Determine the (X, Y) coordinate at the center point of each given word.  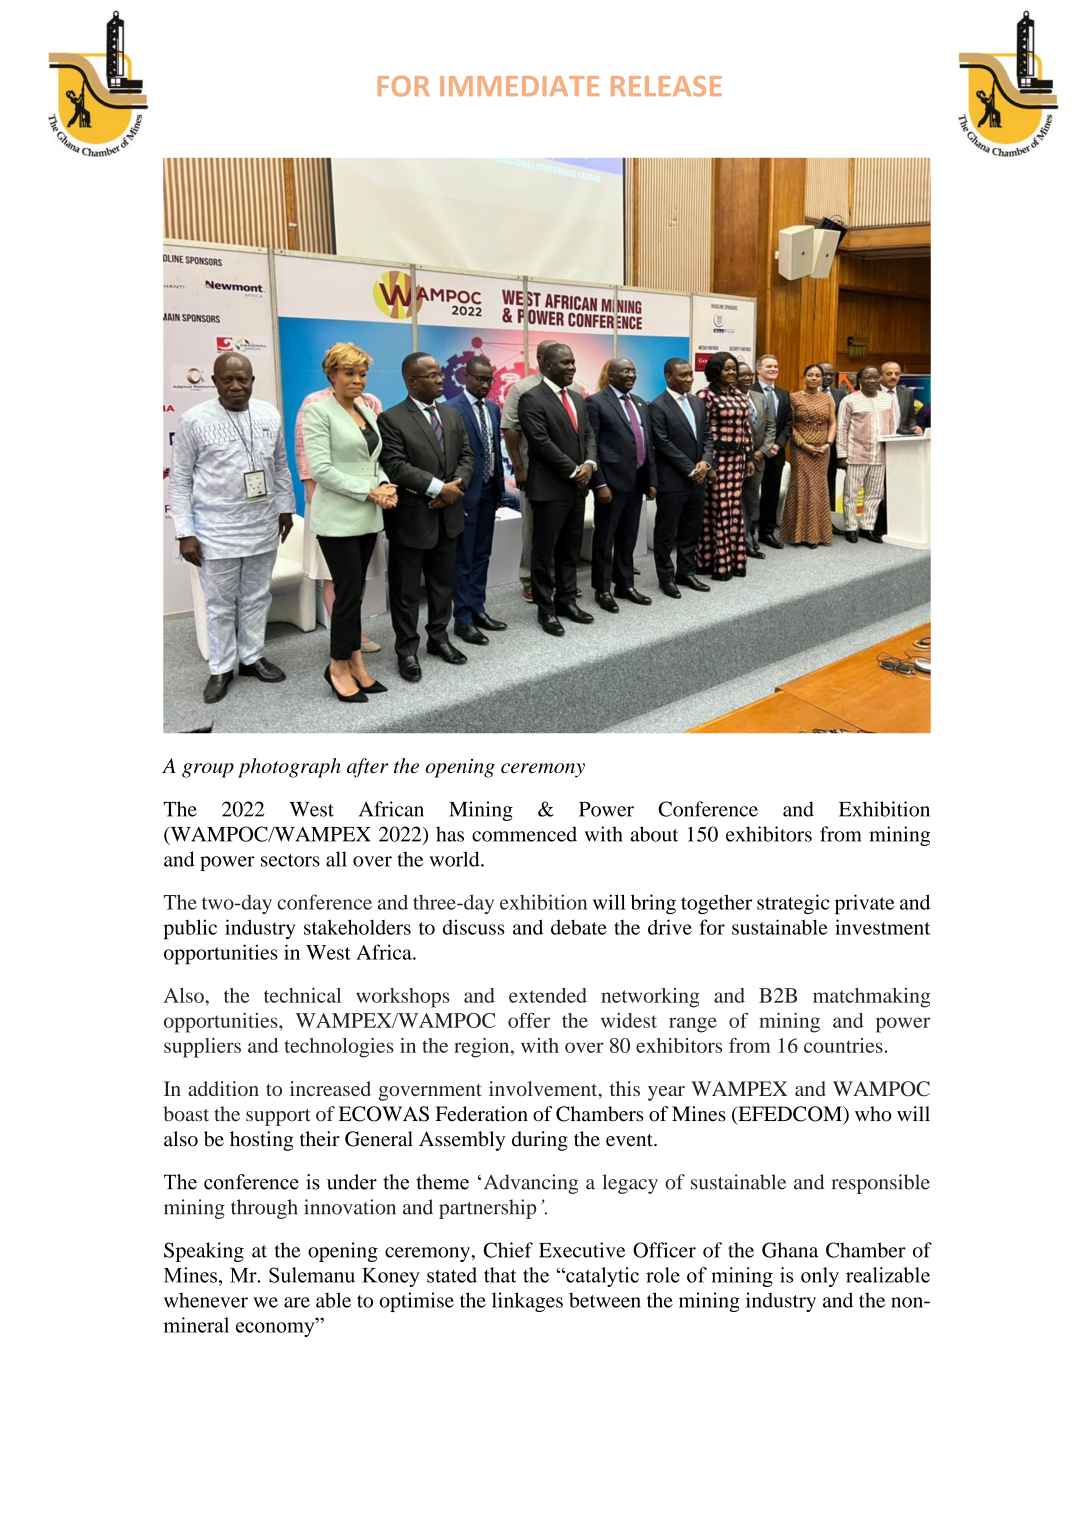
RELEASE (666, 86)
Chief (508, 1250)
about (654, 834)
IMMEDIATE (519, 86)
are (297, 1302)
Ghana (790, 1250)
